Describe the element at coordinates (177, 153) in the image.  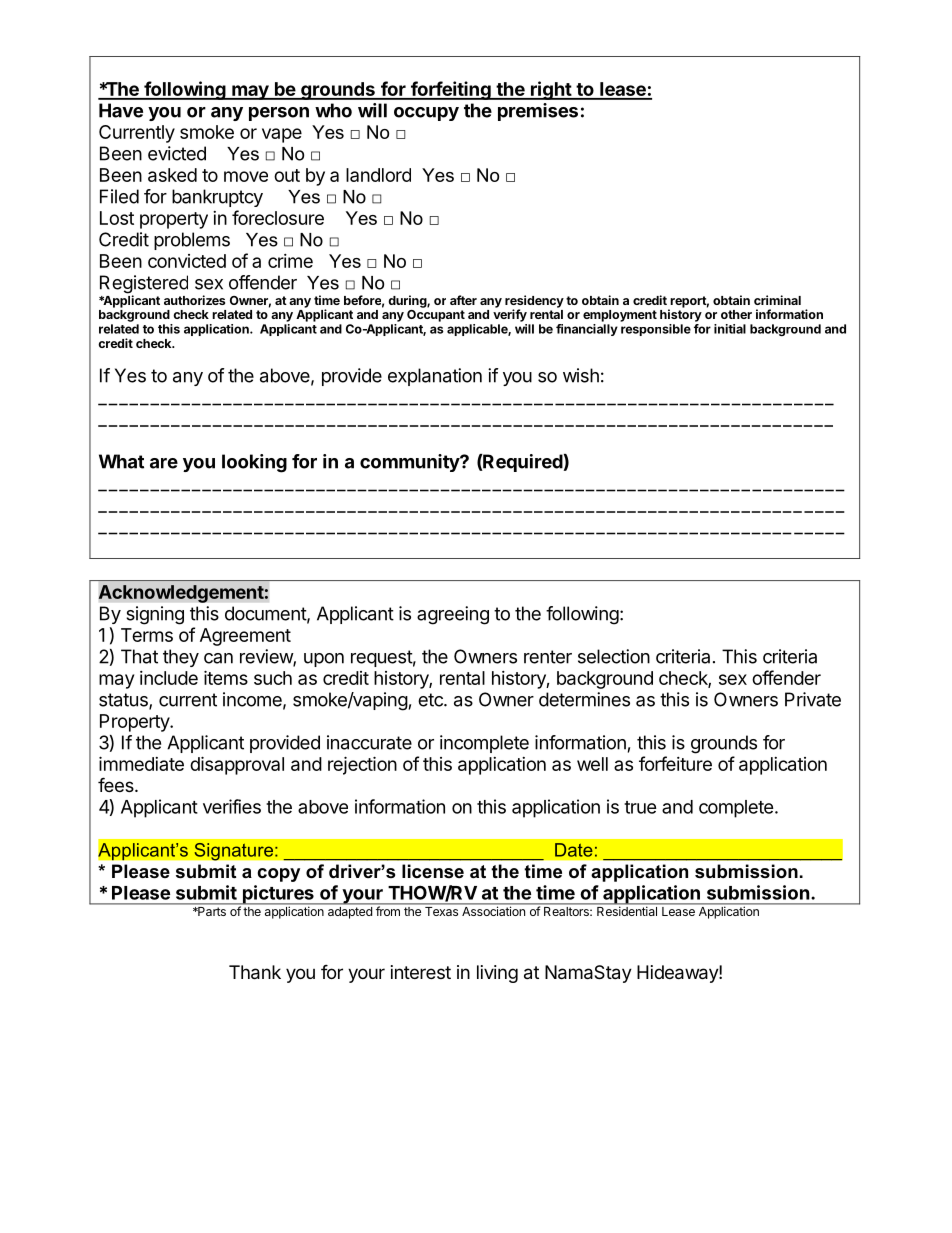
I see `evicted` at that location.
